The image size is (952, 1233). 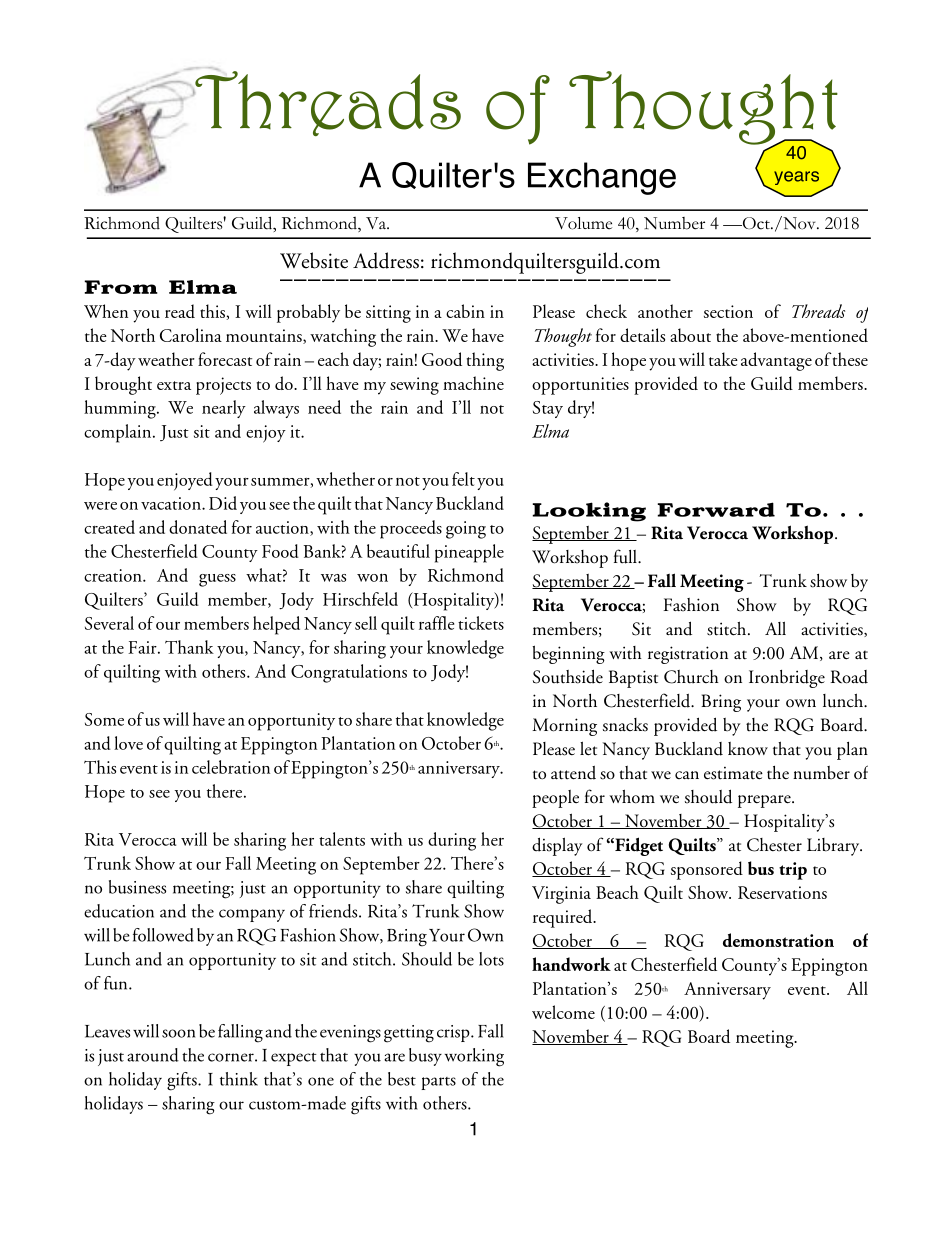 What do you see at coordinates (688, 655) in the page?
I see `registration` at bounding box center [688, 655].
